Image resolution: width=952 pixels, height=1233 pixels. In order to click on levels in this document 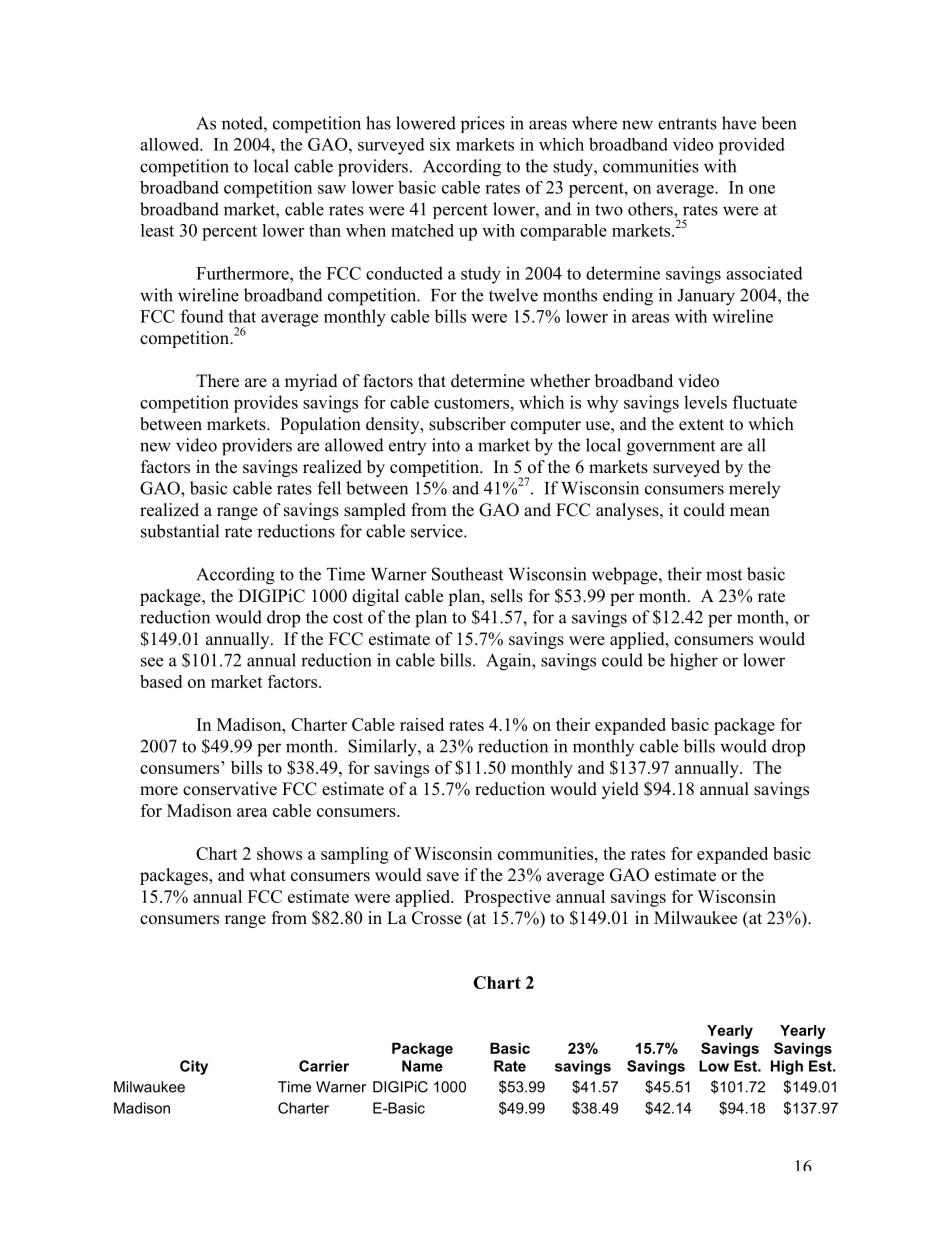, I will do `click(705, 402)`.
